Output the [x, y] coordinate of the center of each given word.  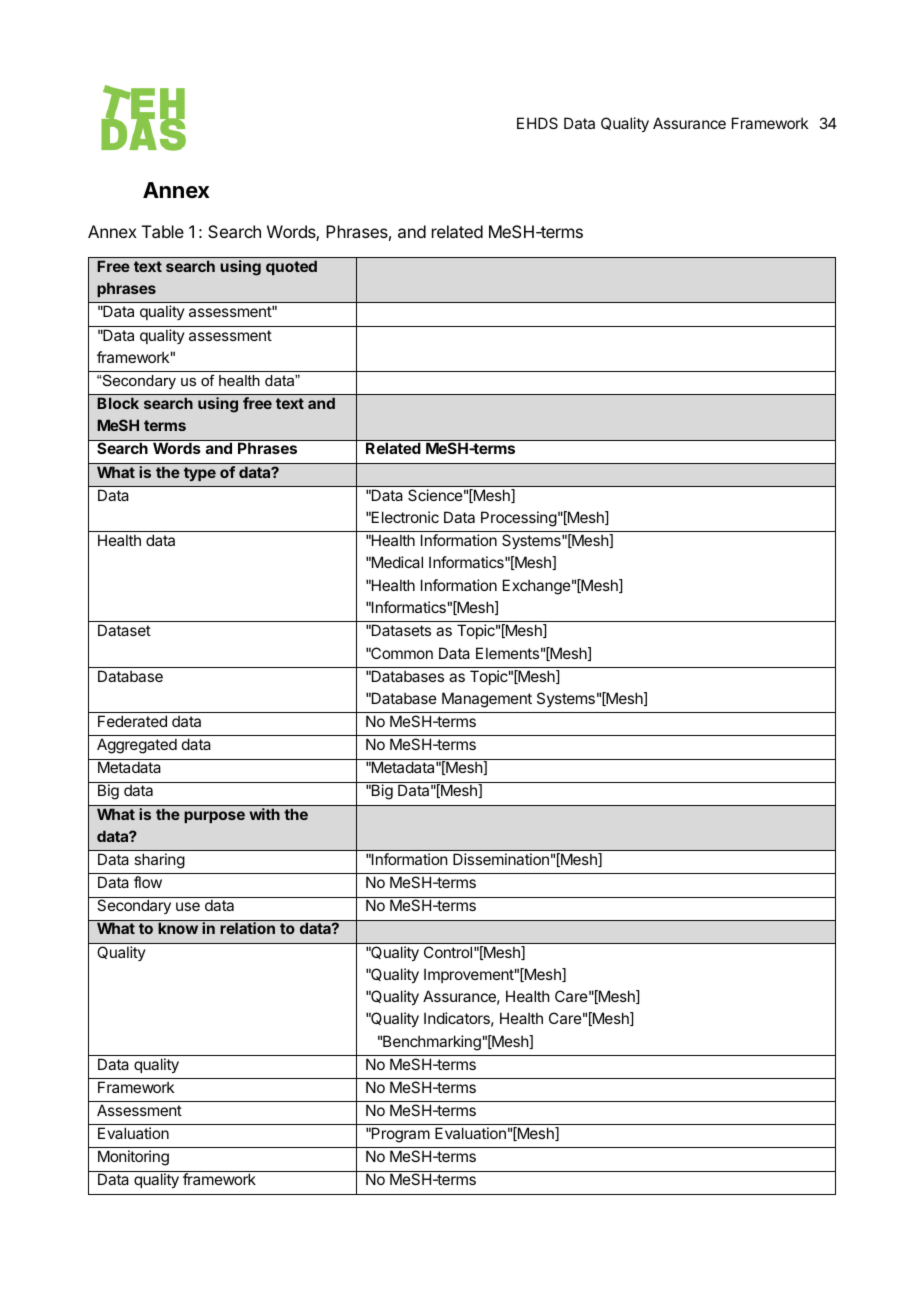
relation [247, 928]
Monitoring [133, 1158]
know [178, 928]
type [200, 474]
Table [163, 231]
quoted [291, 267]
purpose [214, 817]
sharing [159, 861]
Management [487, 700]
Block [118, 403]
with [264, 814]
